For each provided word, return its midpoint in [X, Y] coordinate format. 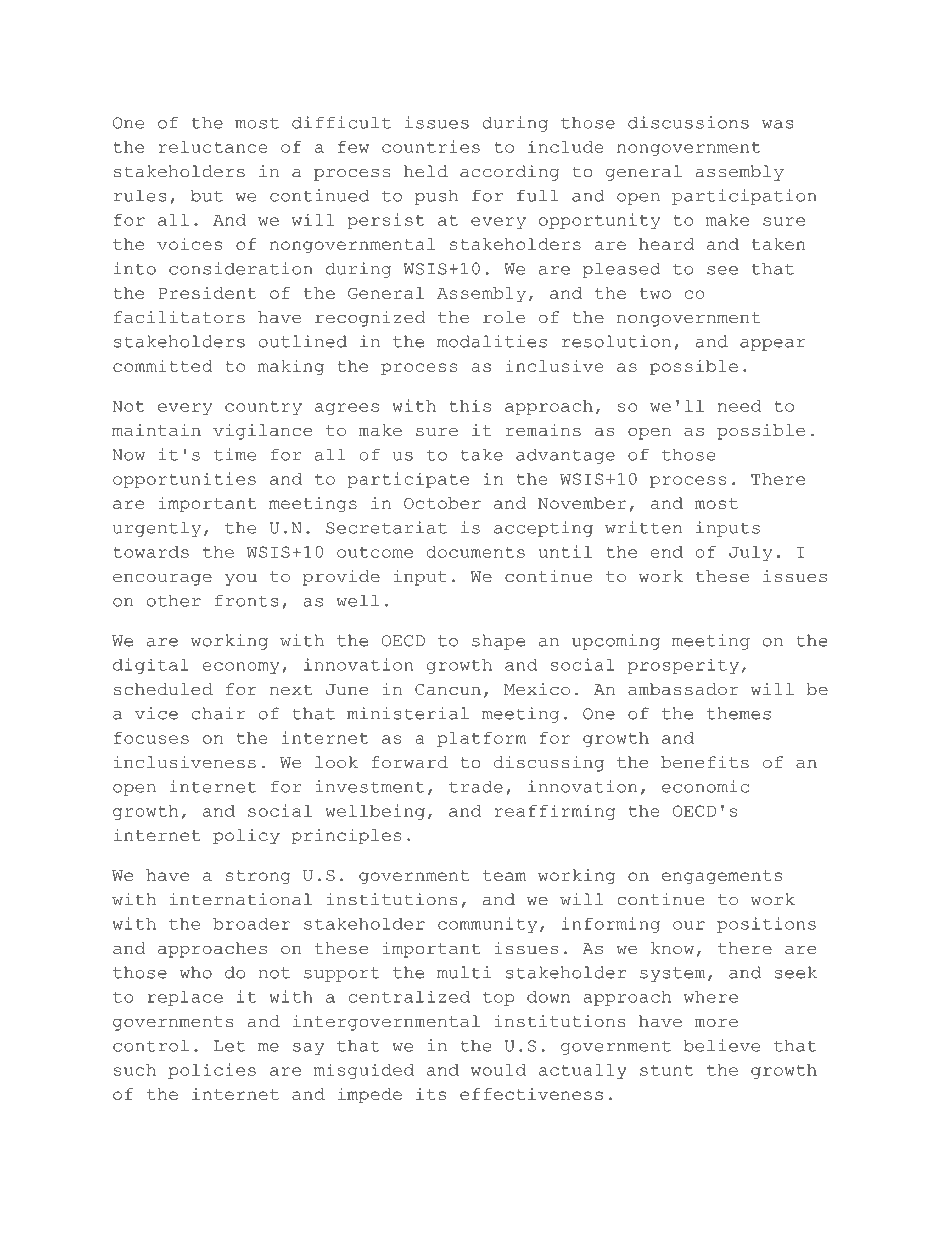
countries [431, 146]
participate [408, 480]
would [498, 1070]
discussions [688, 122]
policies [212, 1071]
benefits [705, 762]
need [739, 406]
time [235, 454]
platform [481, 739]
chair [218, 713]
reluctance [213, 147]
